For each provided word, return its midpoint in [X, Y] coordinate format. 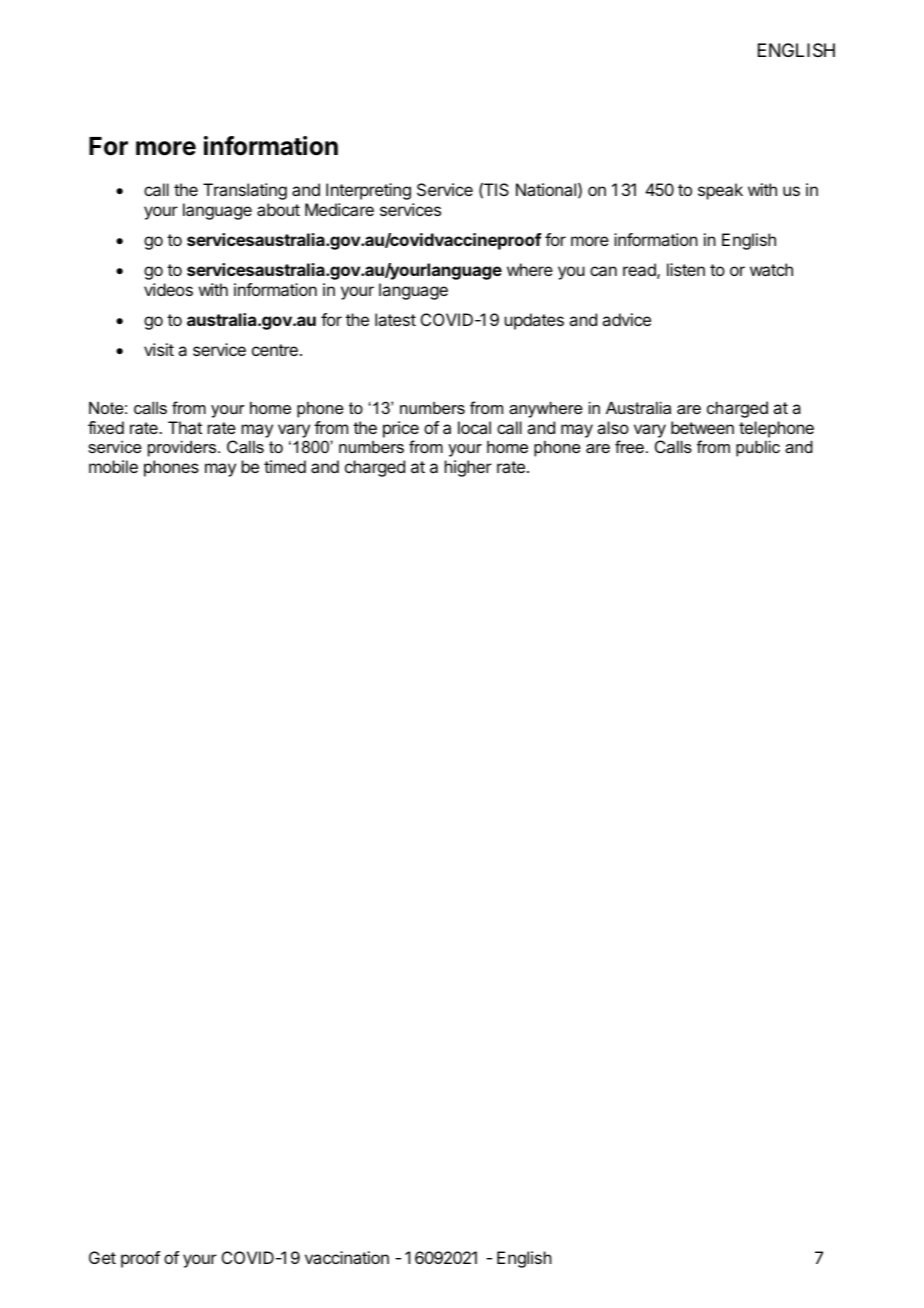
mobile [113, 466]
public [758, 448]
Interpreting [368, 191]
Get [102, 1257]
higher [468, 468]
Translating [245, 191]
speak [720, 191]
